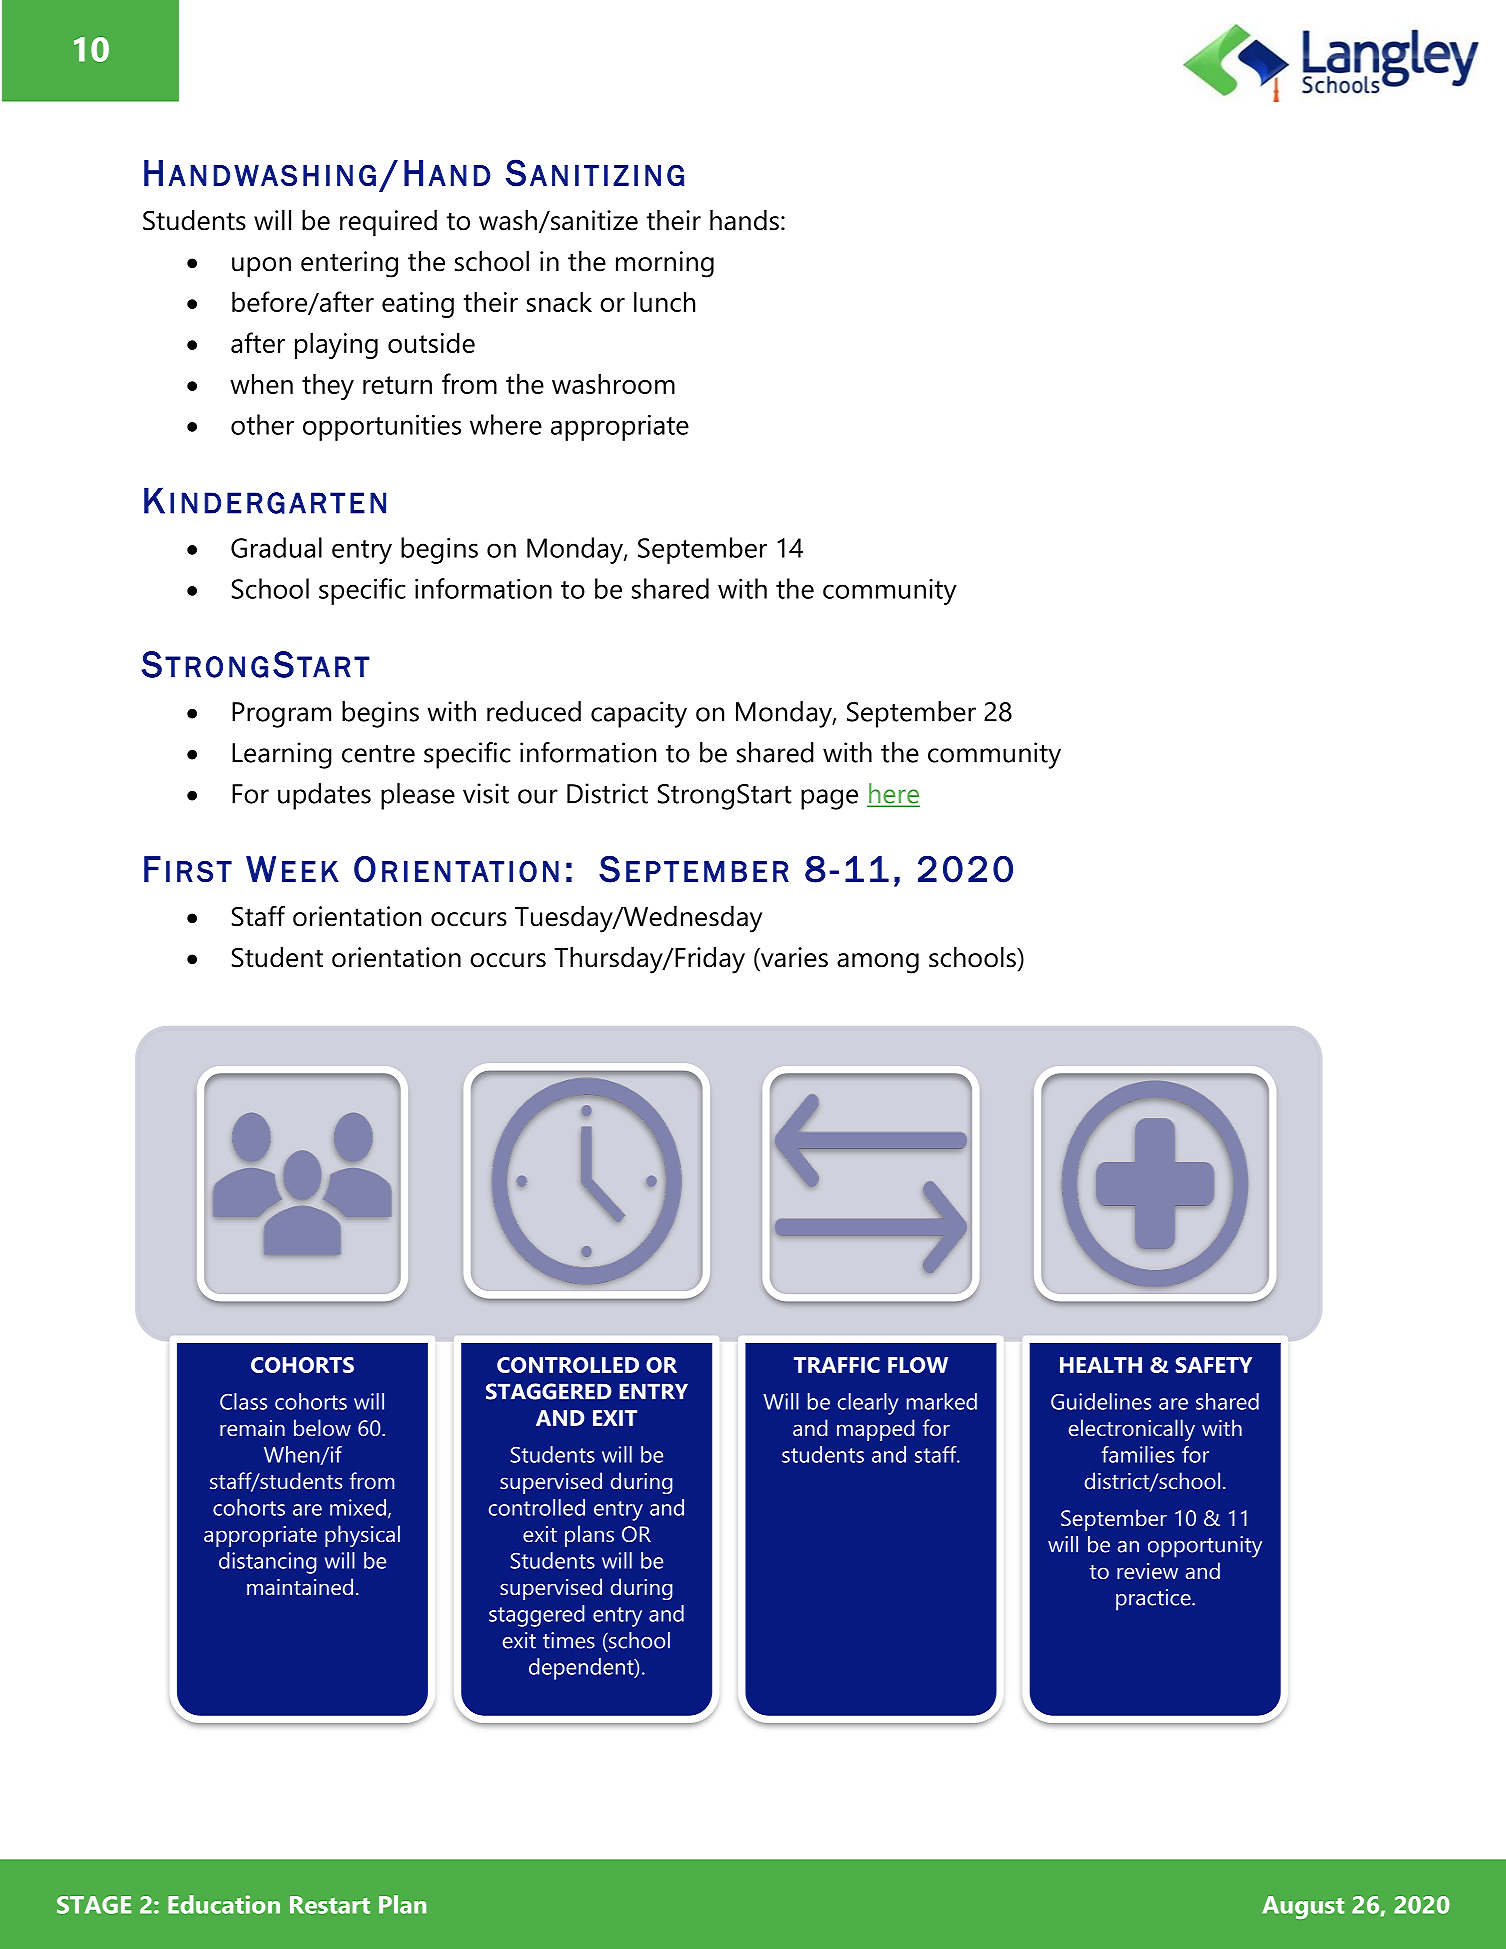 The height and width of the page is (1949, 1506). What do you see at coordinates (324, 796) in the page?
I see `updates` at bounding box center [324, 796].
